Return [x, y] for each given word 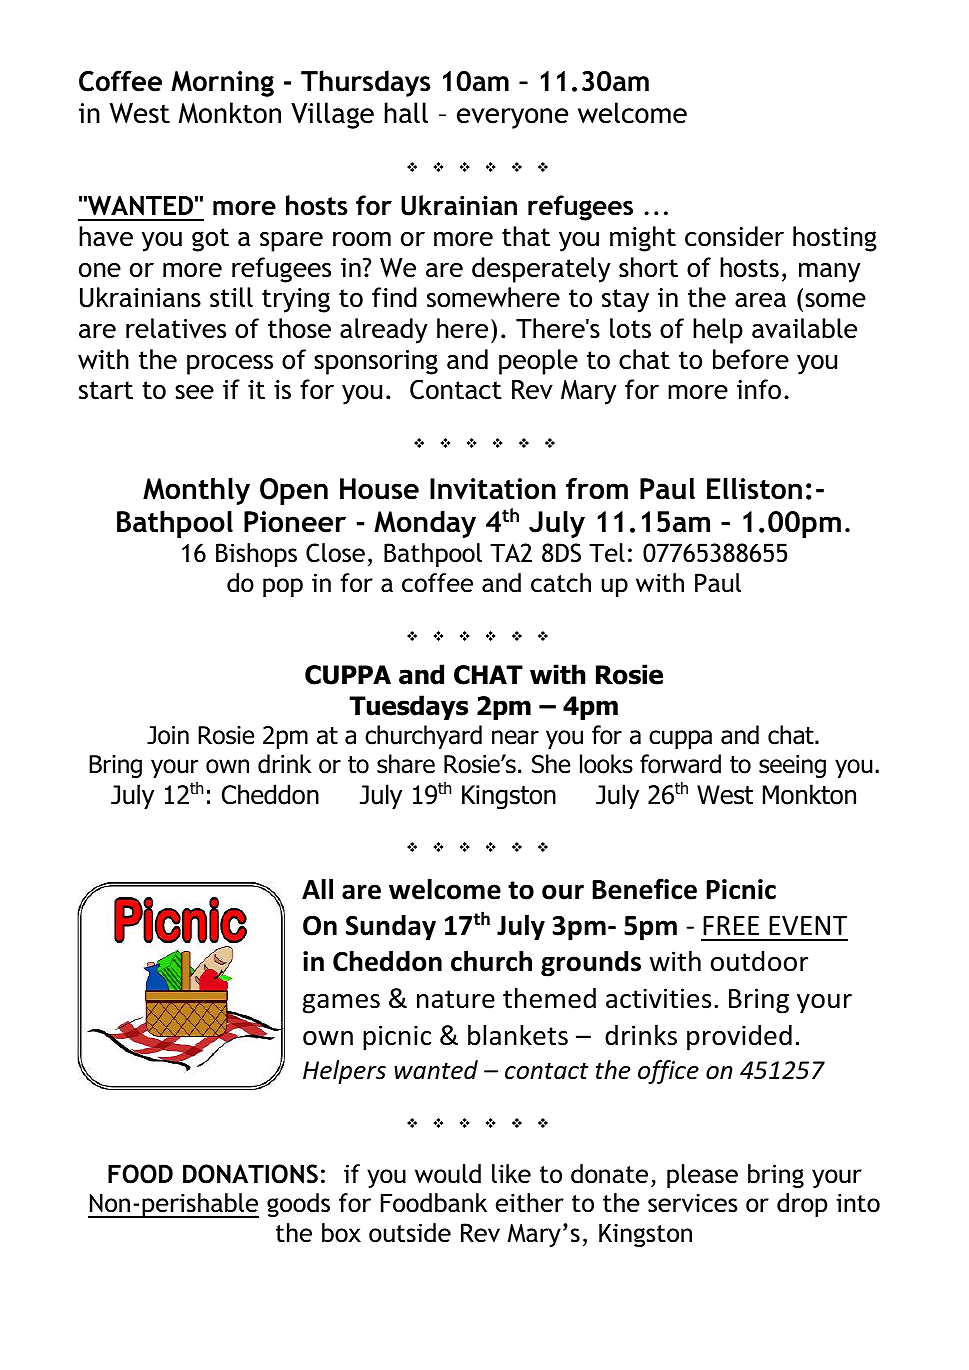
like [511, 1174]
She [551, 764]
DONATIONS [250, 1174]
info [759, 389]
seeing [792, 766]
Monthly [196, 491]
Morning [222, 84]
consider [734, 236]
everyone [512, 118]
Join [168, 735]
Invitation [493, 489]
